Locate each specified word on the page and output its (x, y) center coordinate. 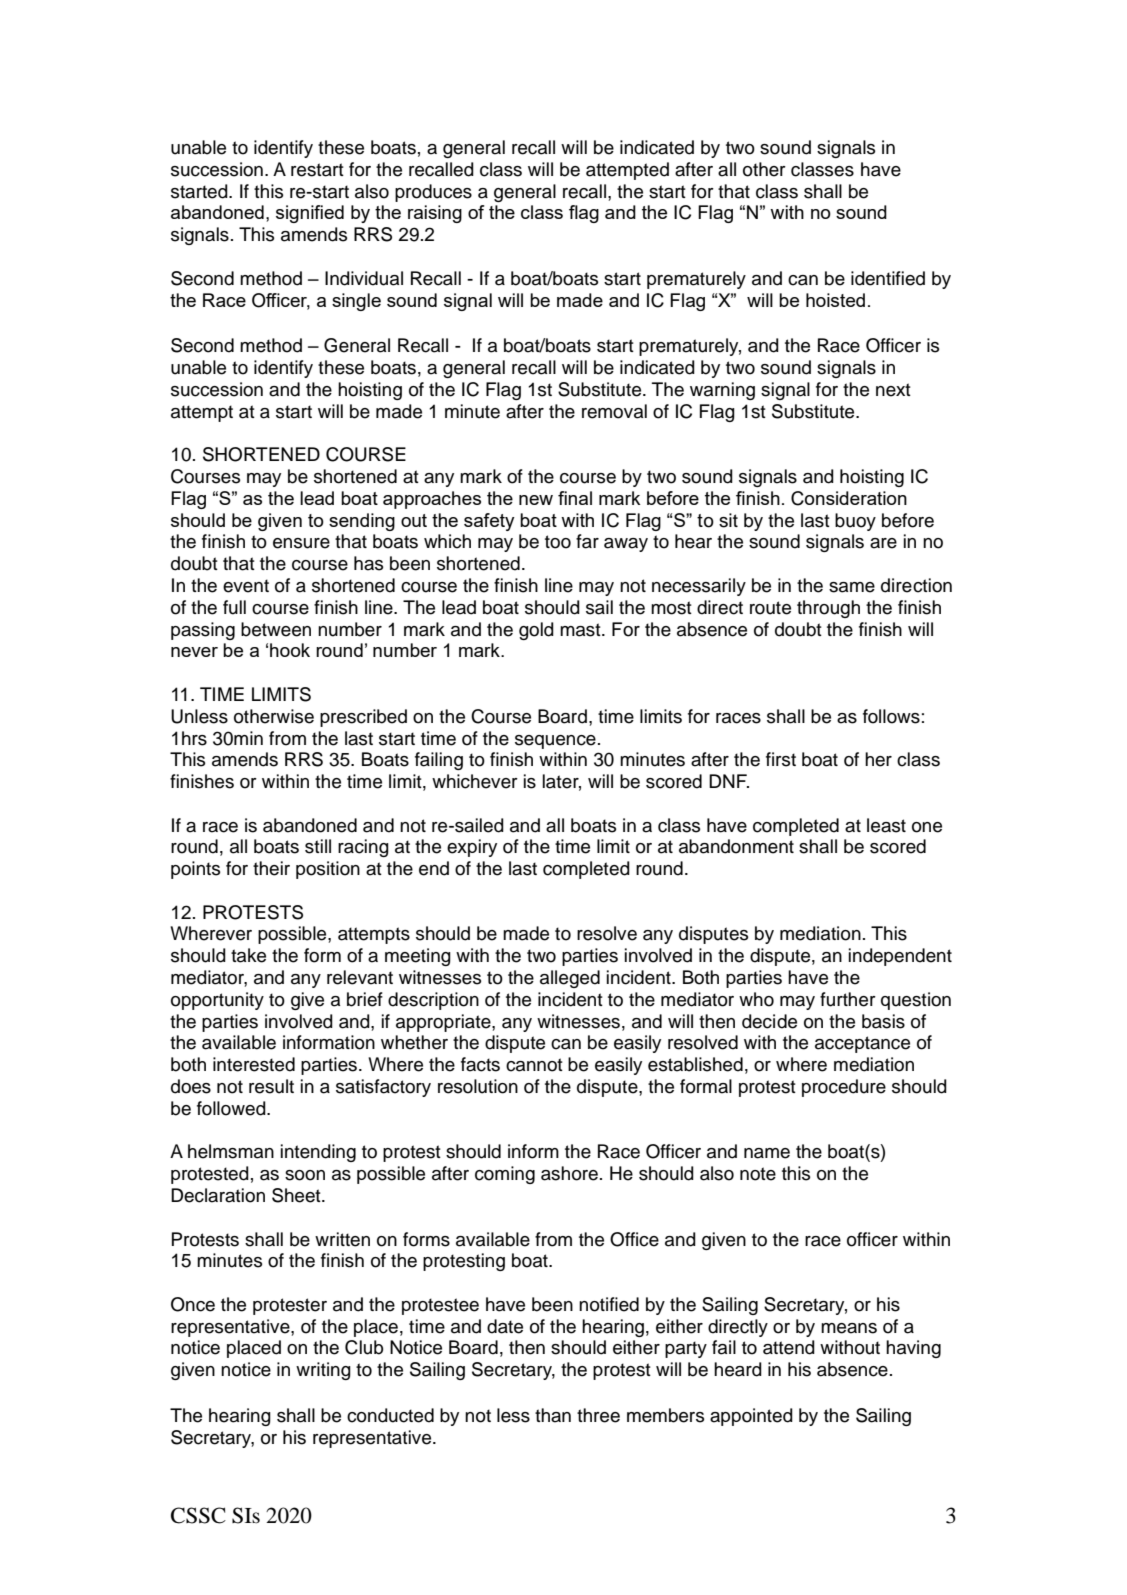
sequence (555, 742)
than (553, 1415)
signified (310, 214)
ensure (301, 543)
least (886, 825)
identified (888, 278)
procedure (844, 1088)
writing (323, 1371)
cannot (534, 1065)
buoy (855, 522)
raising (435, 214)
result (271, 1086)
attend (789, 1347)
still (318, 846)
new (536, 500)
